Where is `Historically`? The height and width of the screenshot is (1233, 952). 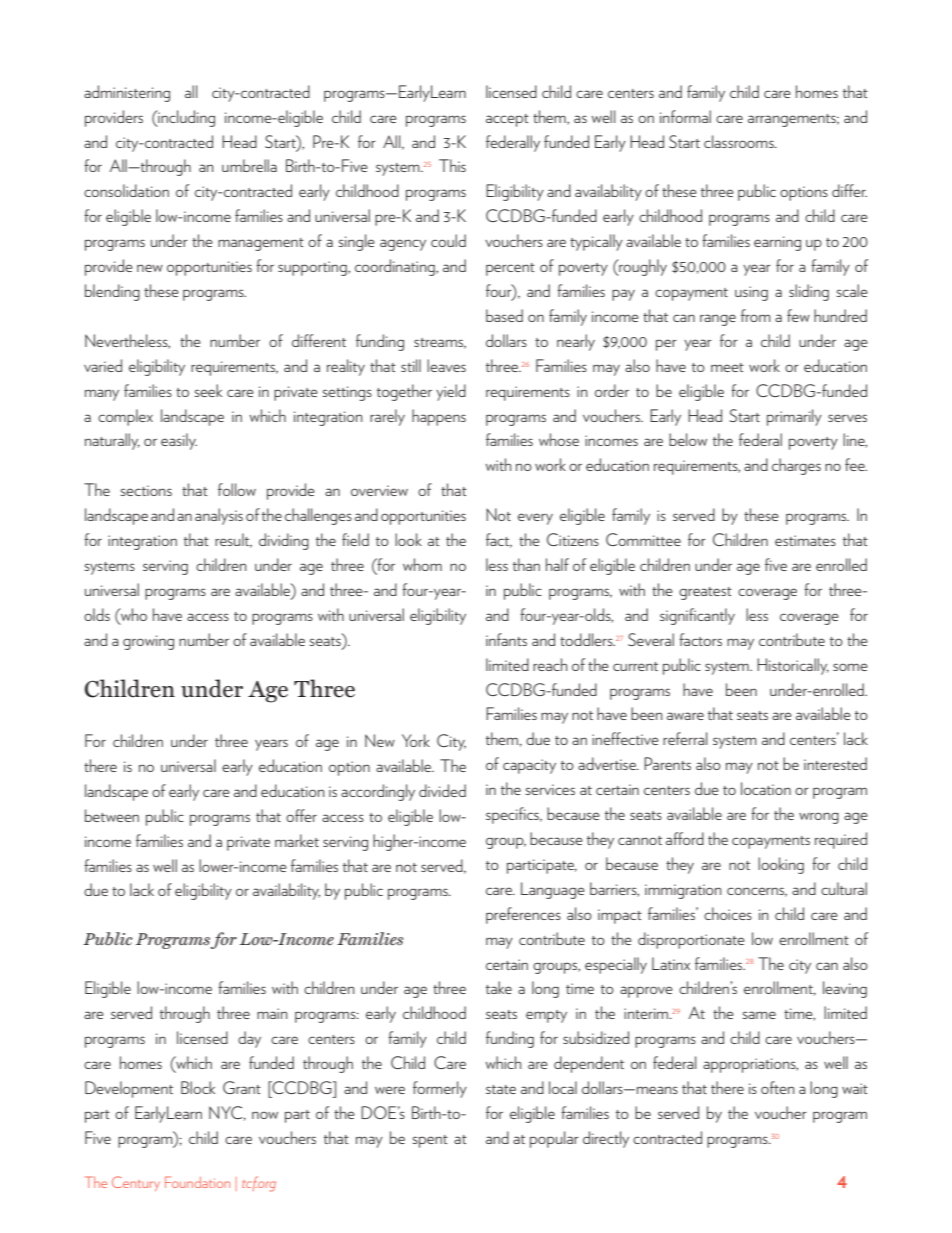 Historically is located at coordinates (793, 666).
